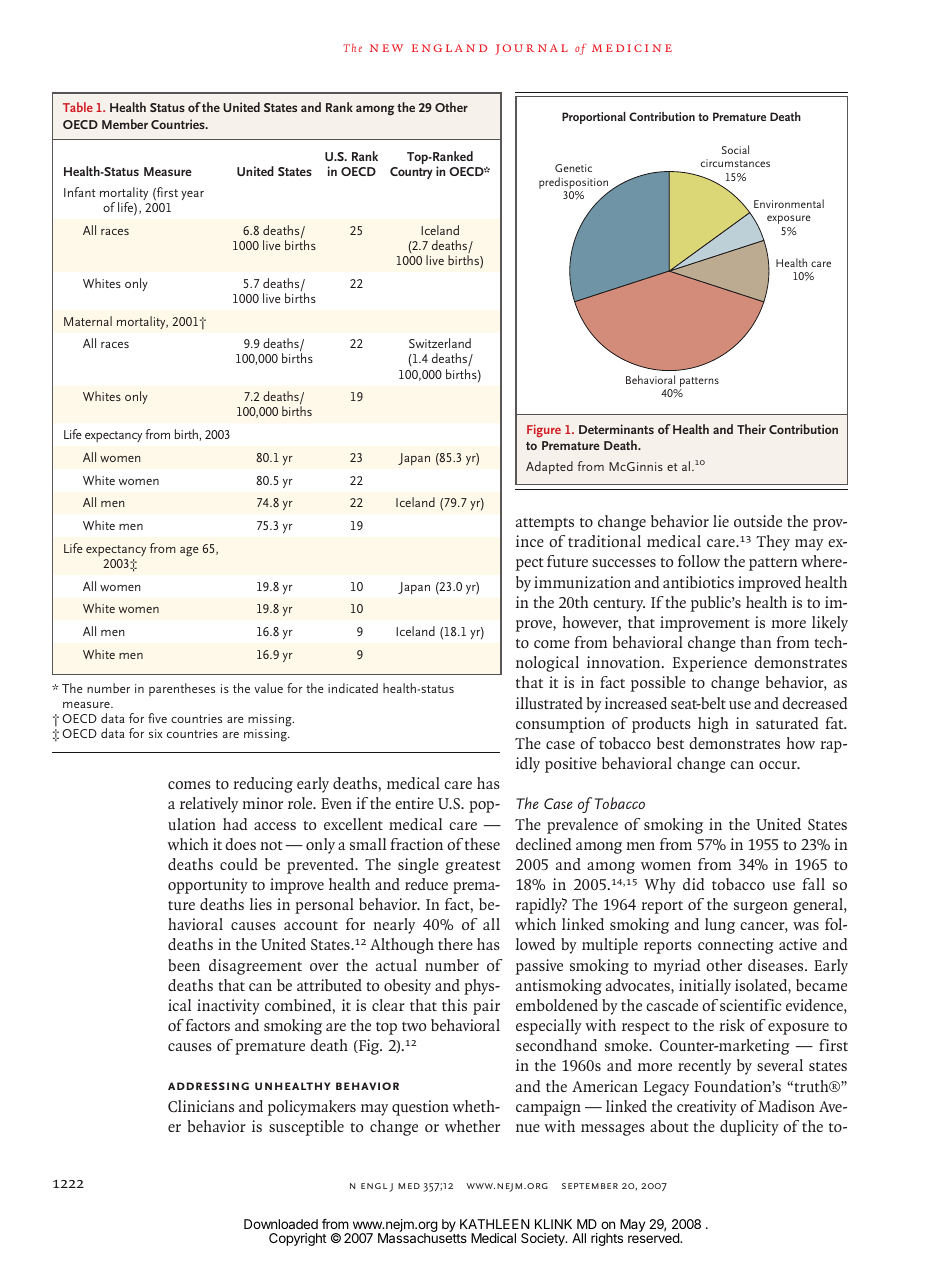 This page has width=952, height=1270. I want to click on there, so click(455, 944).
